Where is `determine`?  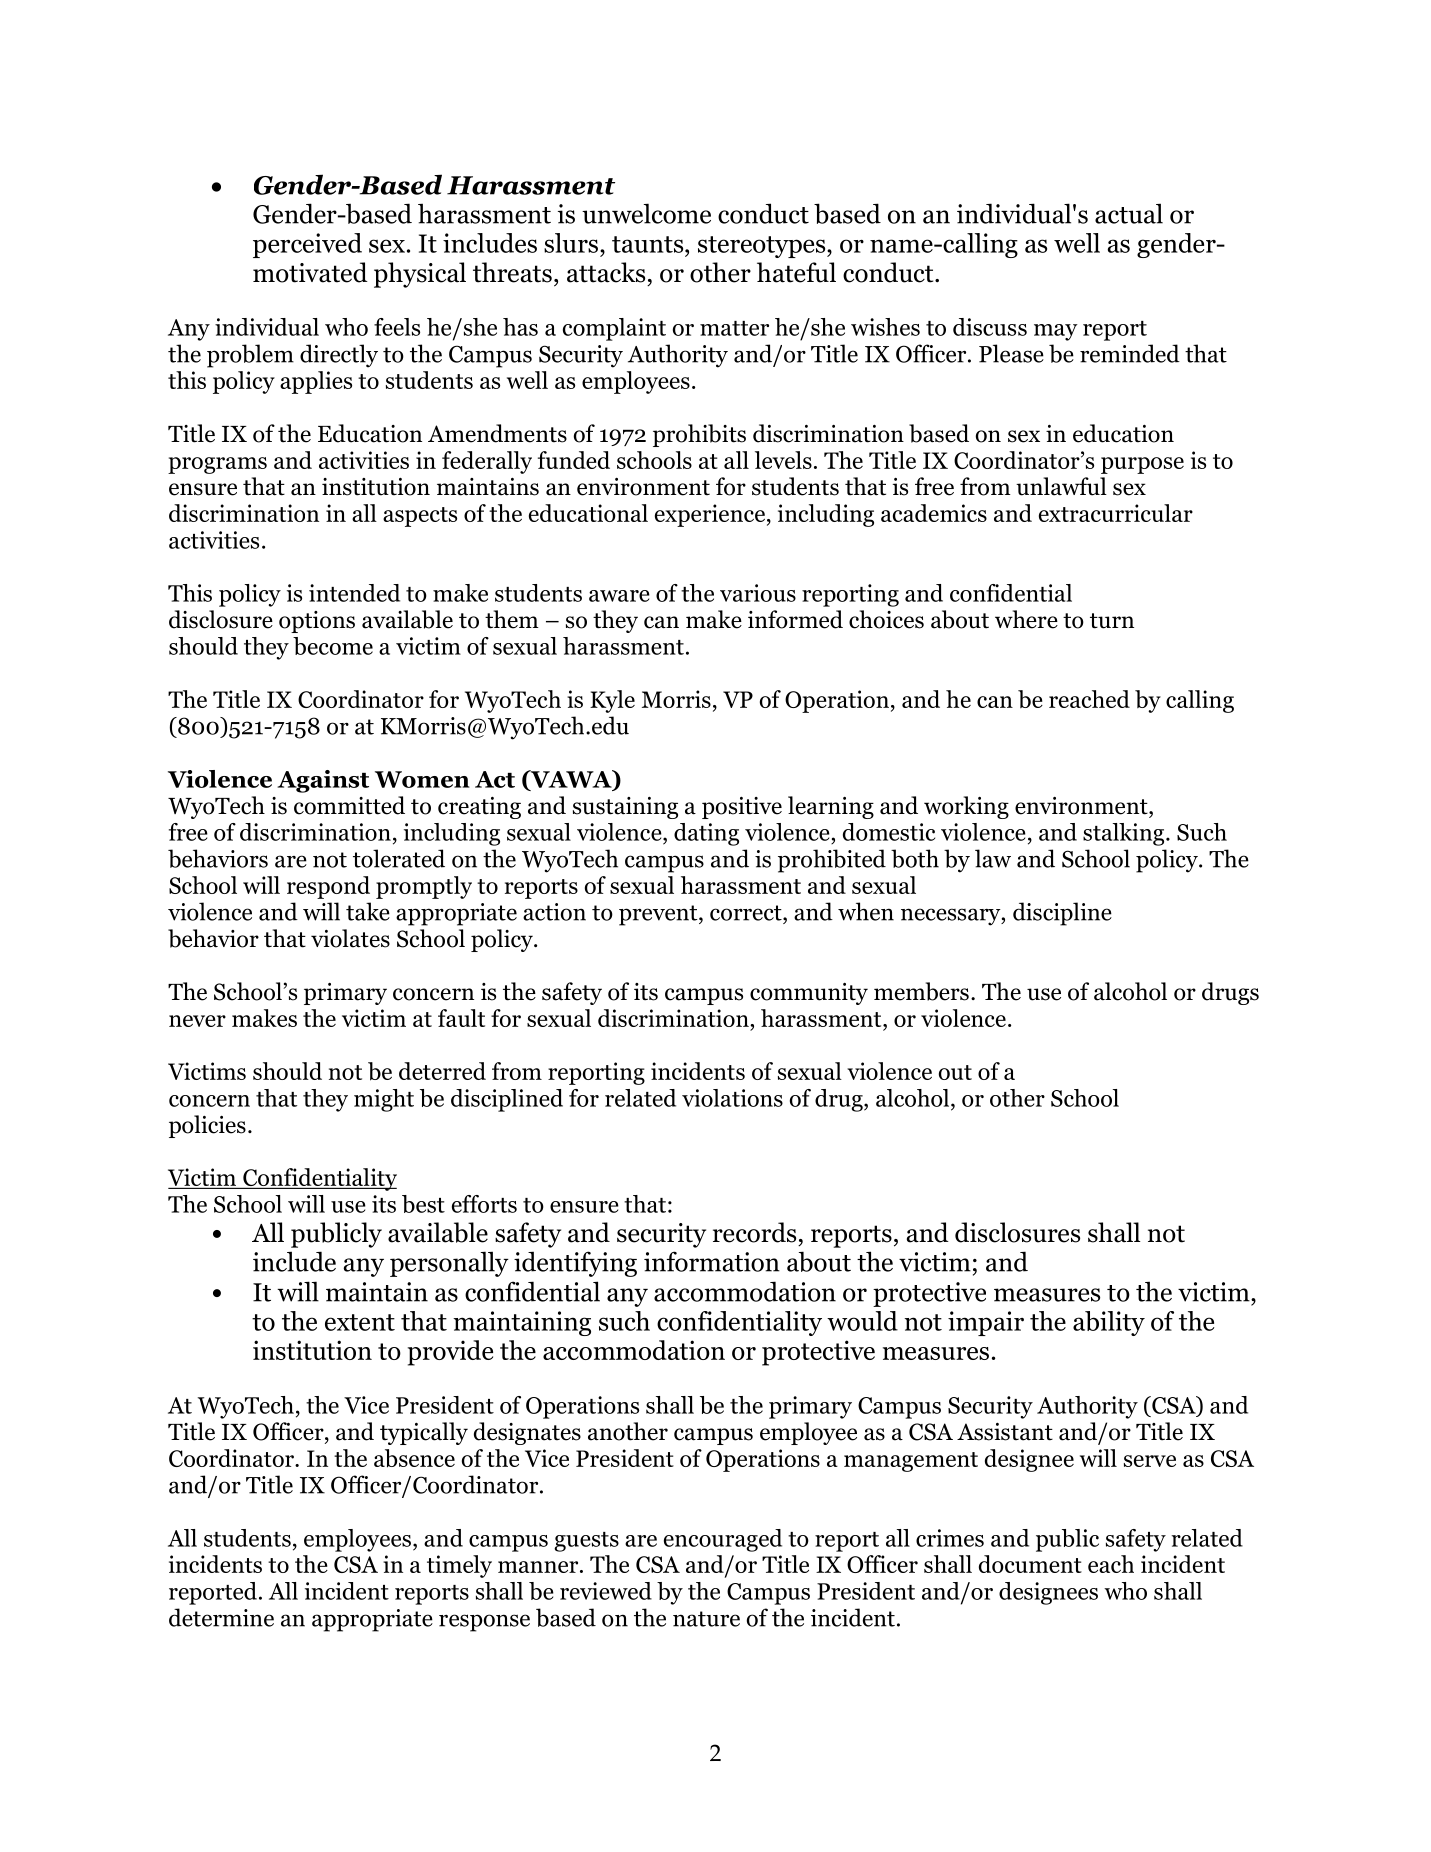 determine is located at coordinates (221, 1617).
